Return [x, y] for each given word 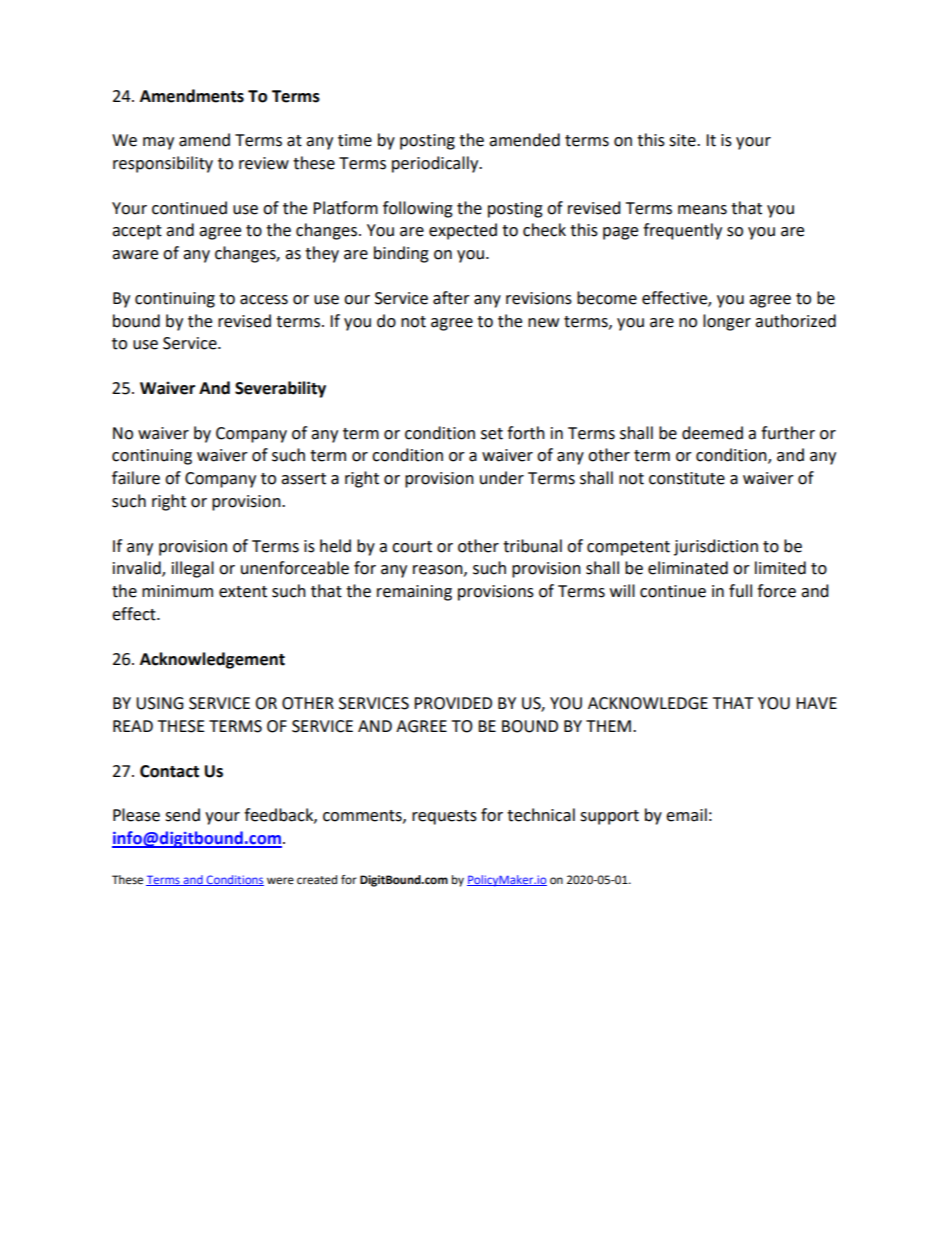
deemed [712, 433]
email [686, 815]
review [264, 163]
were [280, 881]
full [740, 591]
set [492, 434]
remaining [414, 593]
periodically [436, 164]
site [683, 140]
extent [243, 592]
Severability [280, 389]
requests [444, 817]
